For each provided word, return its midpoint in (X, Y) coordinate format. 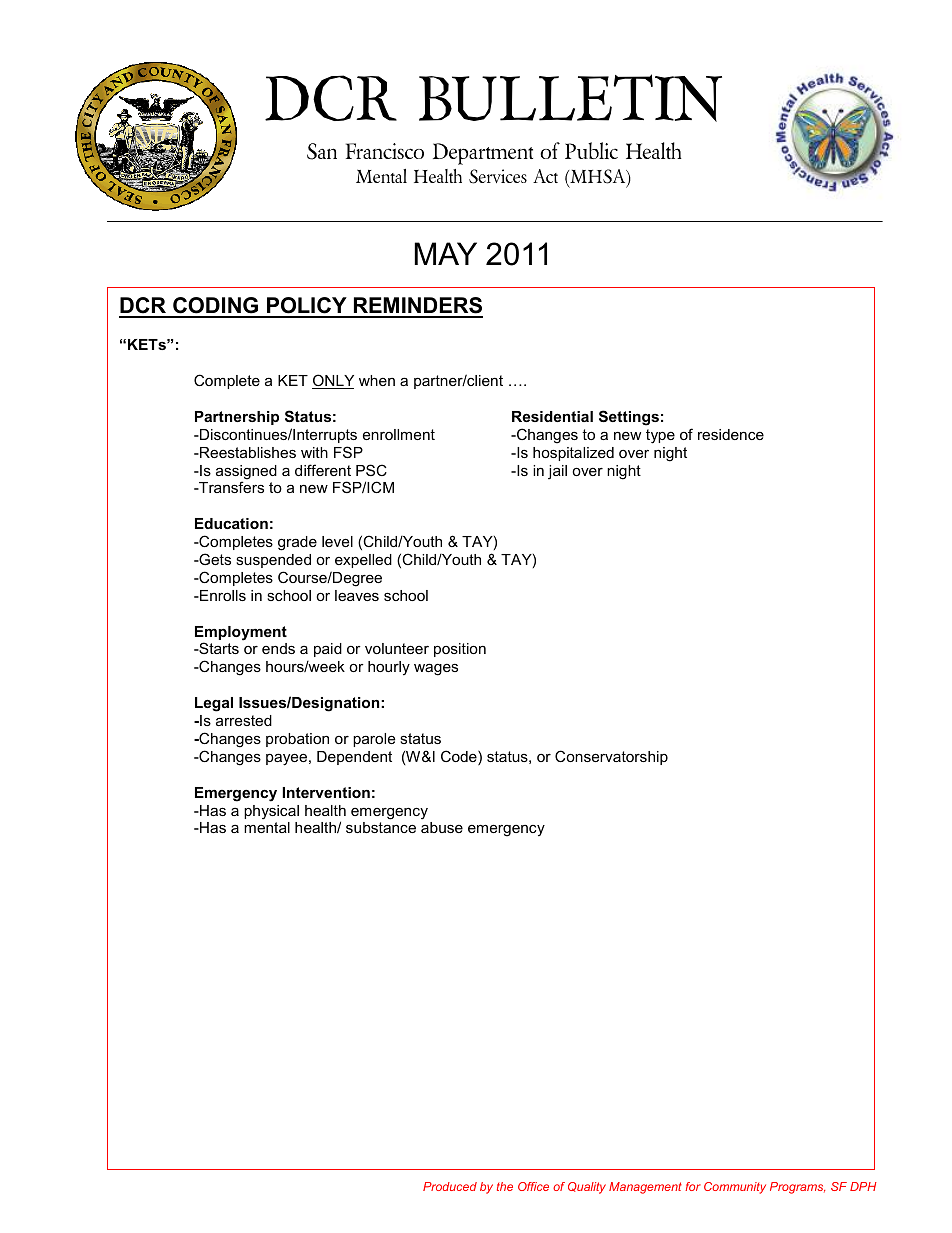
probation (297, 740)
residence (731, 434)
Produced (450, 1186)
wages (436, 669)
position (460, 650)
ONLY (333, 381)
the (505, 1186)
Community (735, 1188)
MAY (446, 253)
